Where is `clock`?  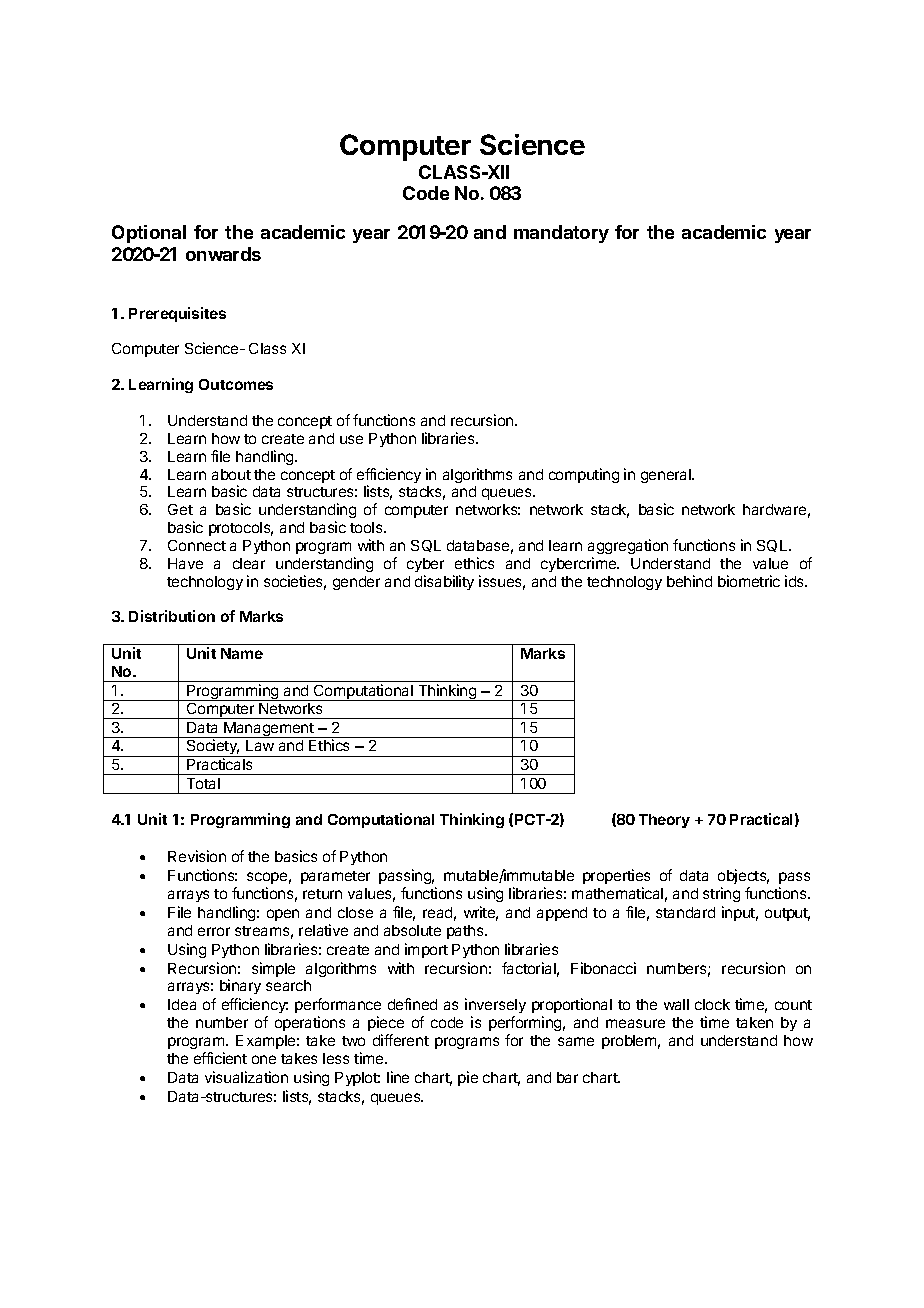
clock is located at coordinates (712, 1004).
